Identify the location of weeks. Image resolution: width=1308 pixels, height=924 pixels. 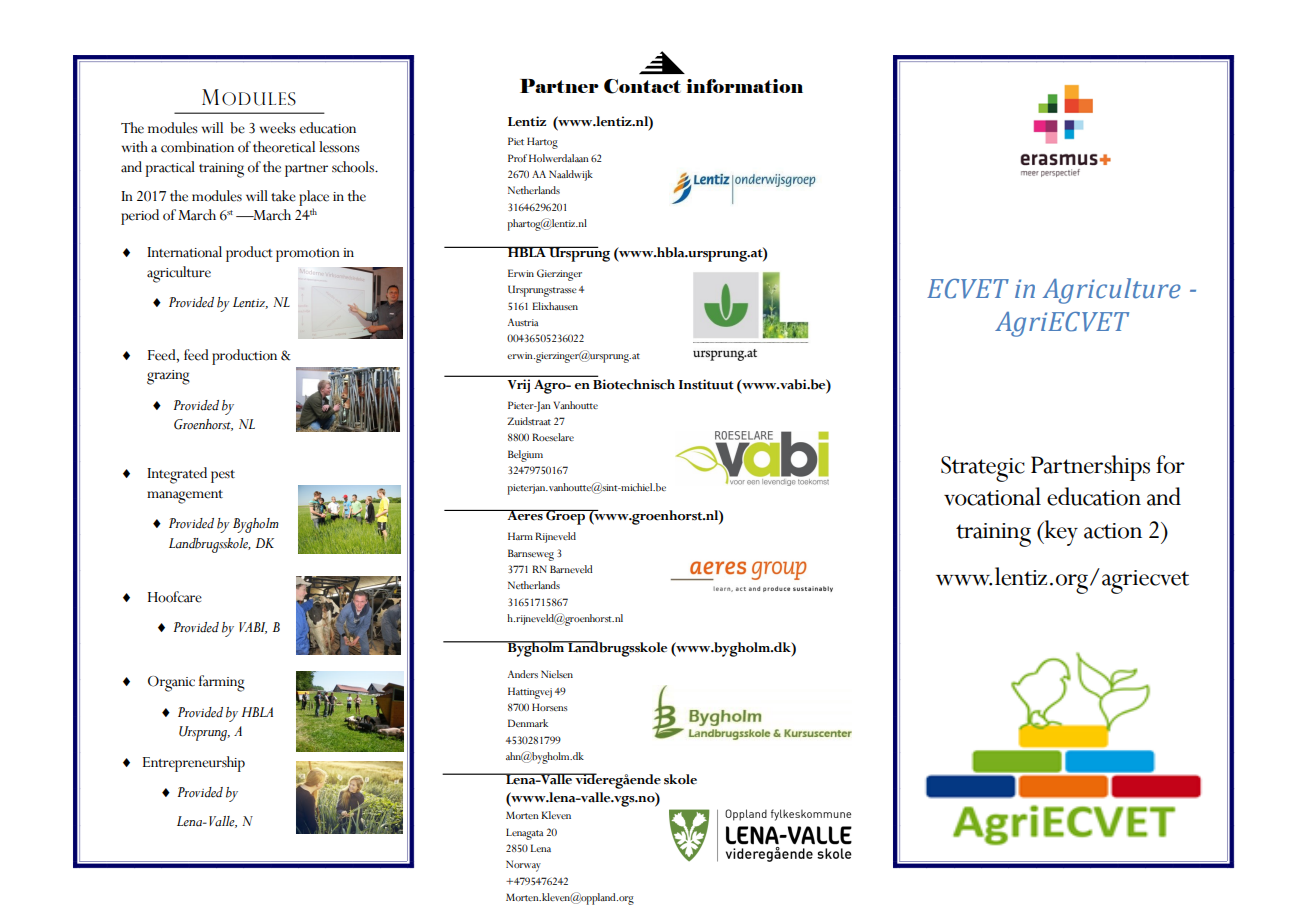
(277, 128).
